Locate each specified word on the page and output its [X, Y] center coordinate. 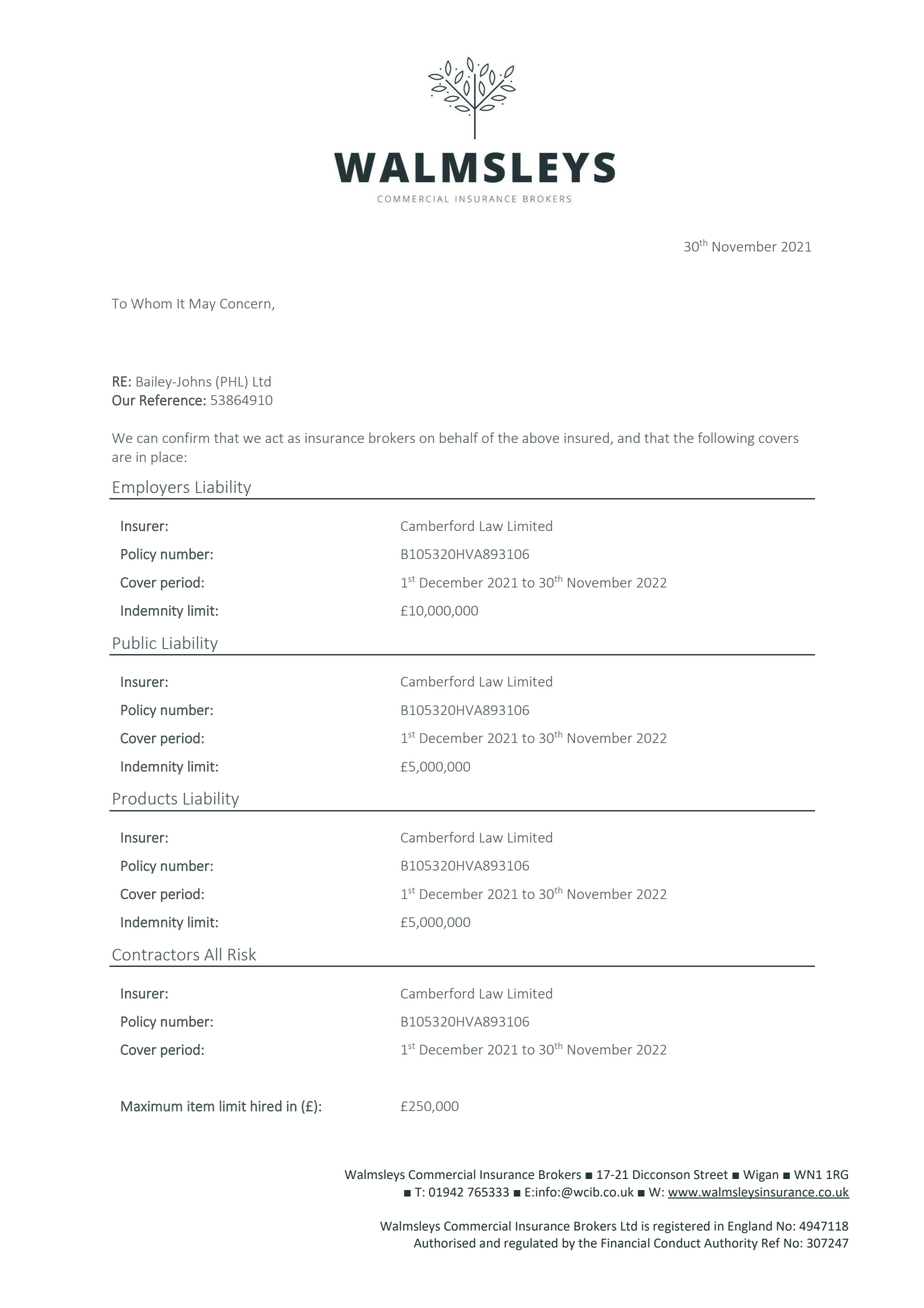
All [212, 954]
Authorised [444, 1243]
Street [711, 1175]
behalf [459, 437]
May [203, 305]
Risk [242, 954]
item [200, 1106]
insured [587, 438]
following [726, 439]
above [540, 437]
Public [134, 642]
